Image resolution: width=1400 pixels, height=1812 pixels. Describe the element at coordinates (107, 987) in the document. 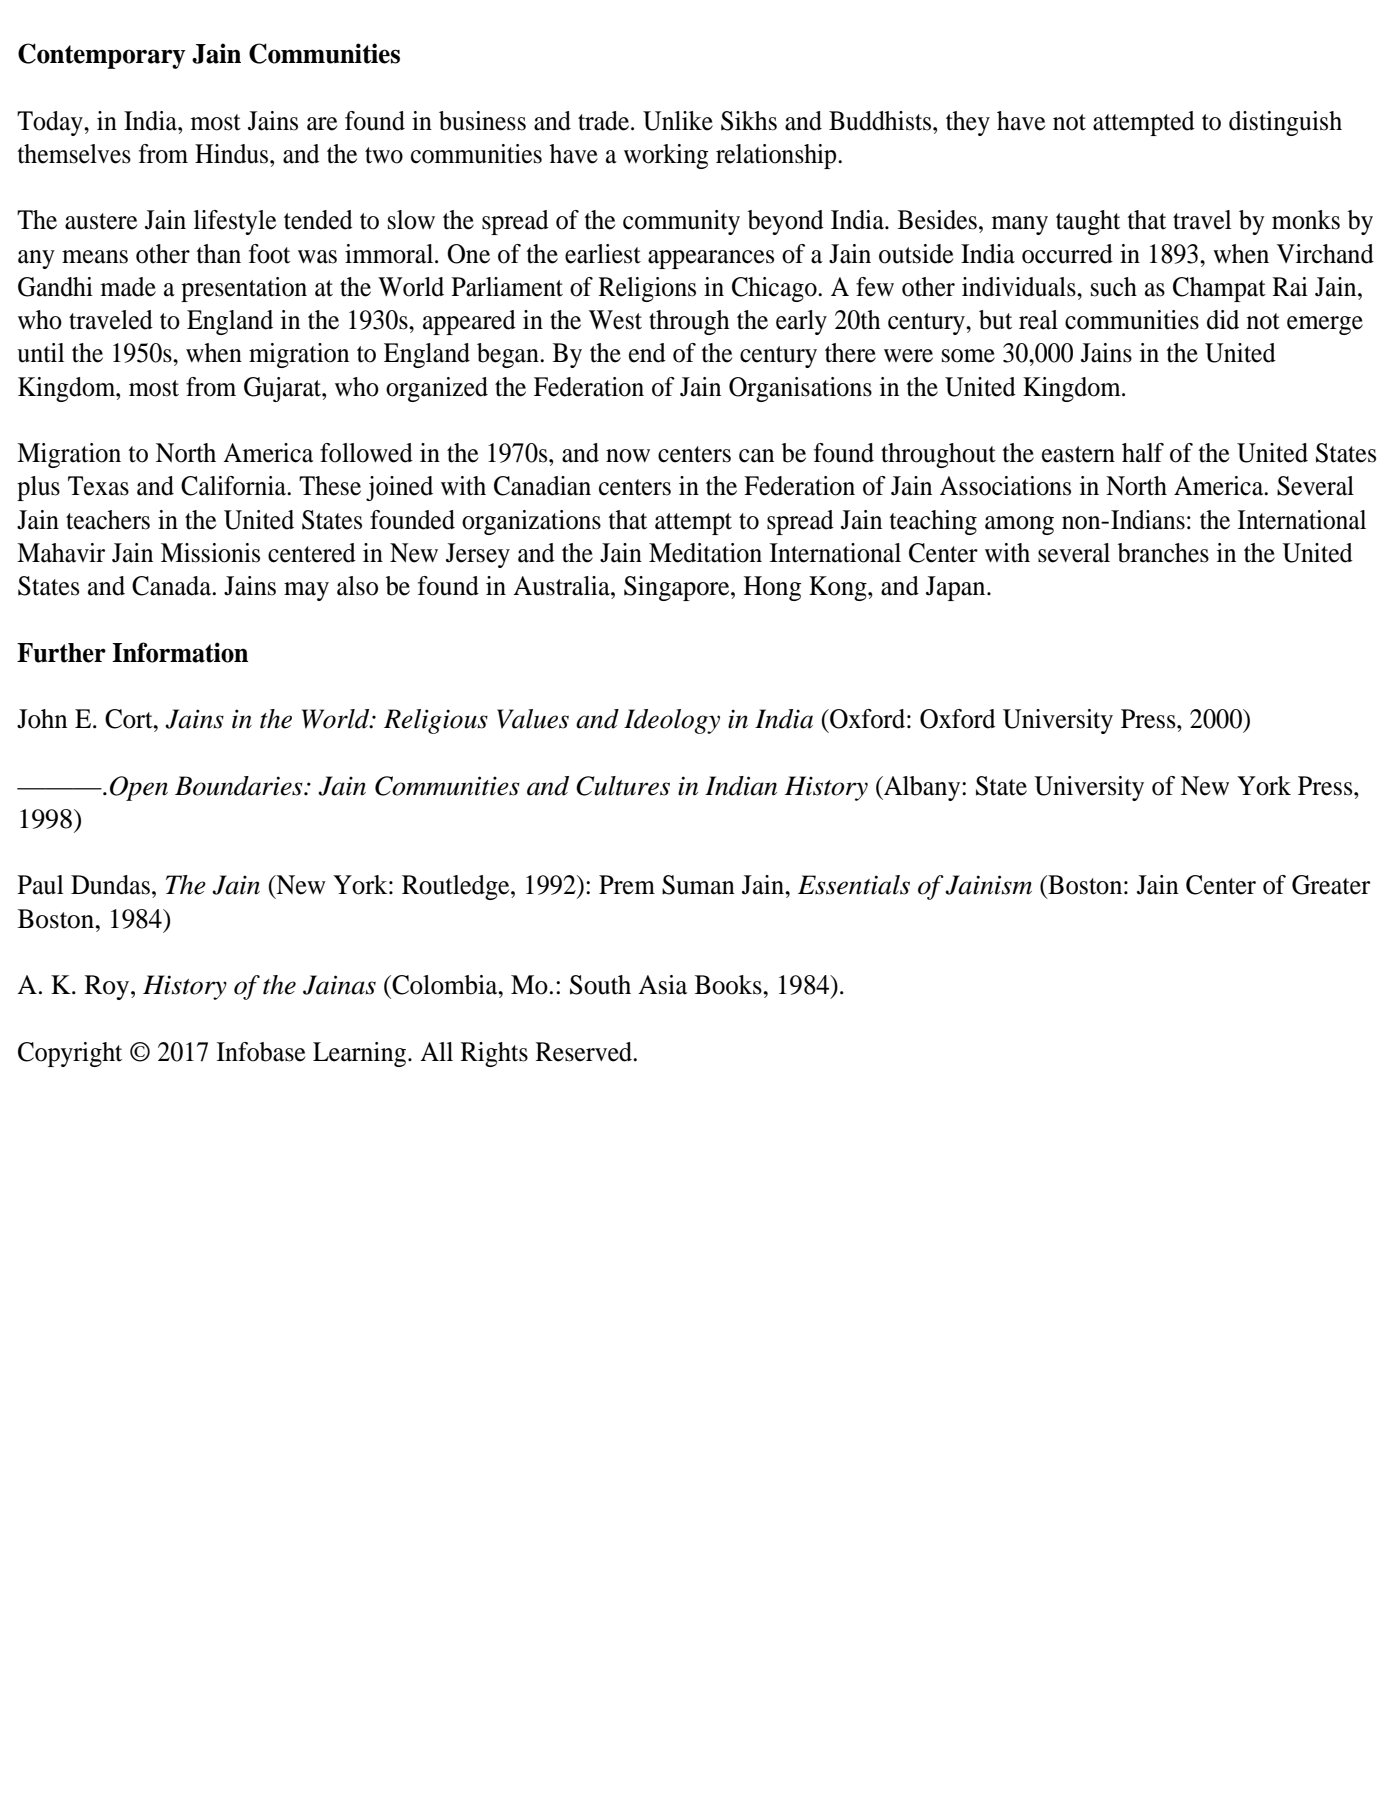

I see `Roy` at that location.
